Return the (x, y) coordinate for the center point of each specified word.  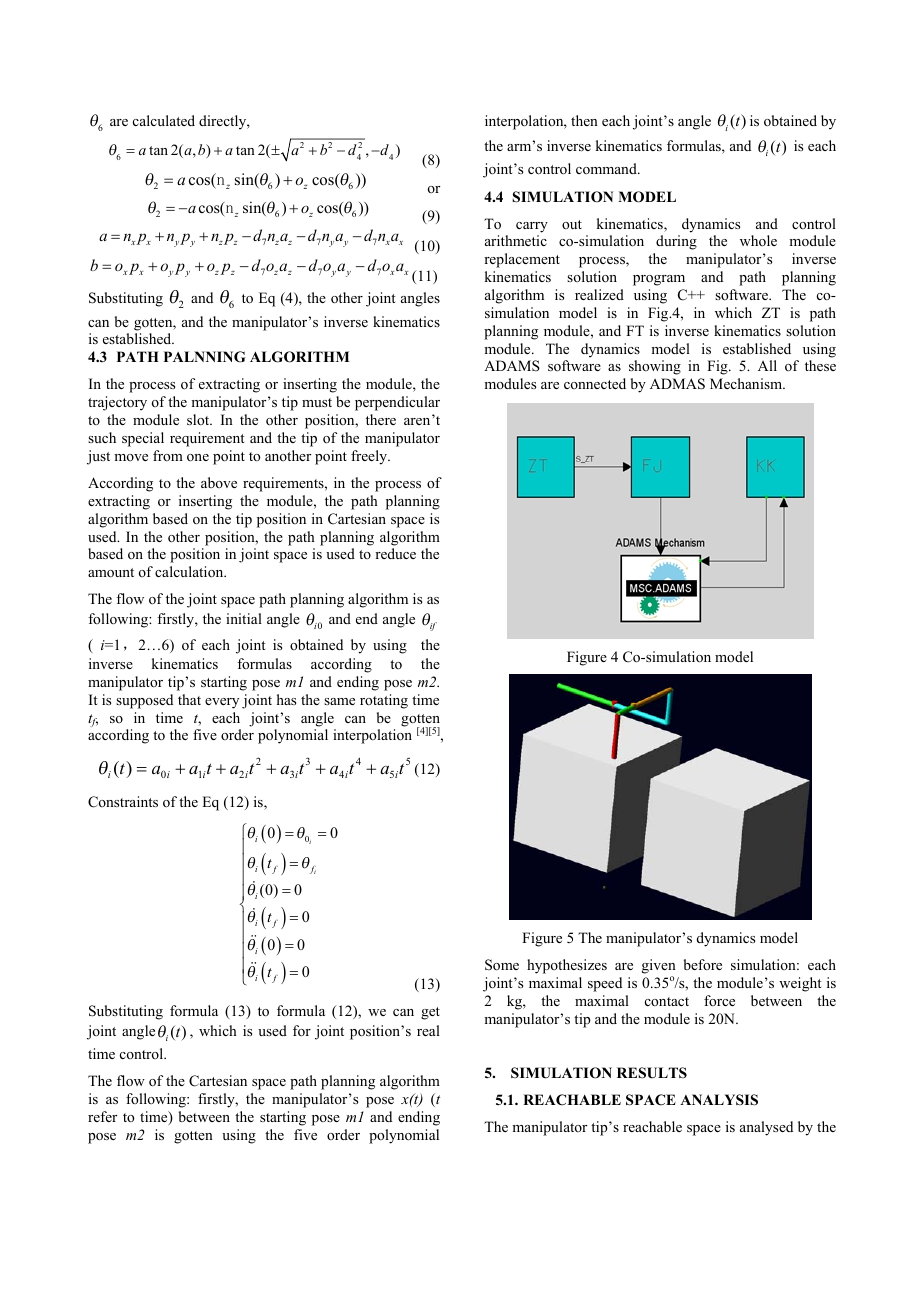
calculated (164, 120)
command (607, 168)
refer (102, 1116)
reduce (395, 553)
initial (244, 618)
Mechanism (747, 383)
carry (532, 227)
